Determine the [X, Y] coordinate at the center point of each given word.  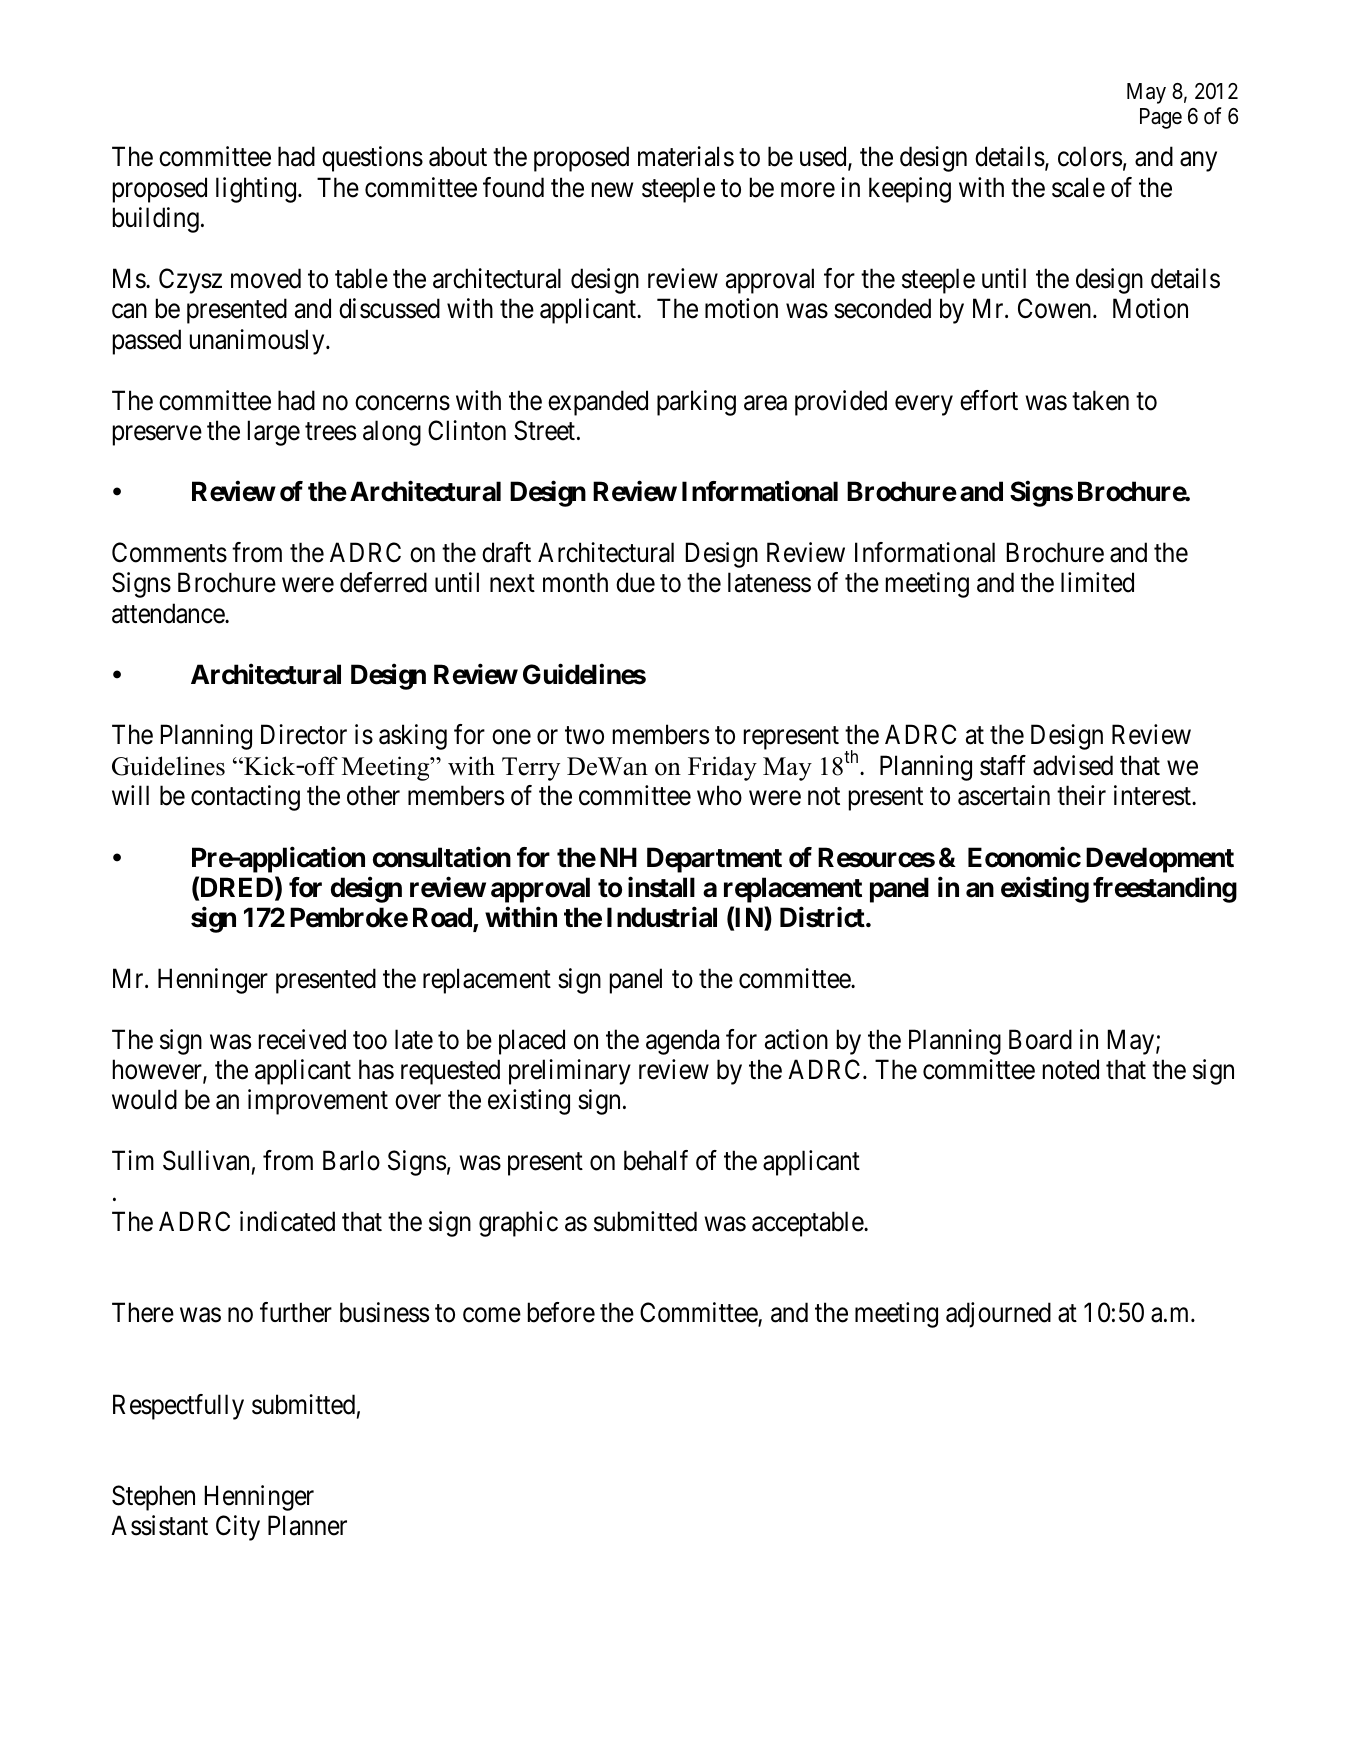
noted [1071, 1069]
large [274, 433]
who [719, 795]
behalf [656, 1160]
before [561, 1312]
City [238, 1528]
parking [696, 403]
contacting [245, 798]
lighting [257, 190]
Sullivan [206, 1160]
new [612, 190]
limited [1097, 582]
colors [1090, 156]
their [1081, 795]
